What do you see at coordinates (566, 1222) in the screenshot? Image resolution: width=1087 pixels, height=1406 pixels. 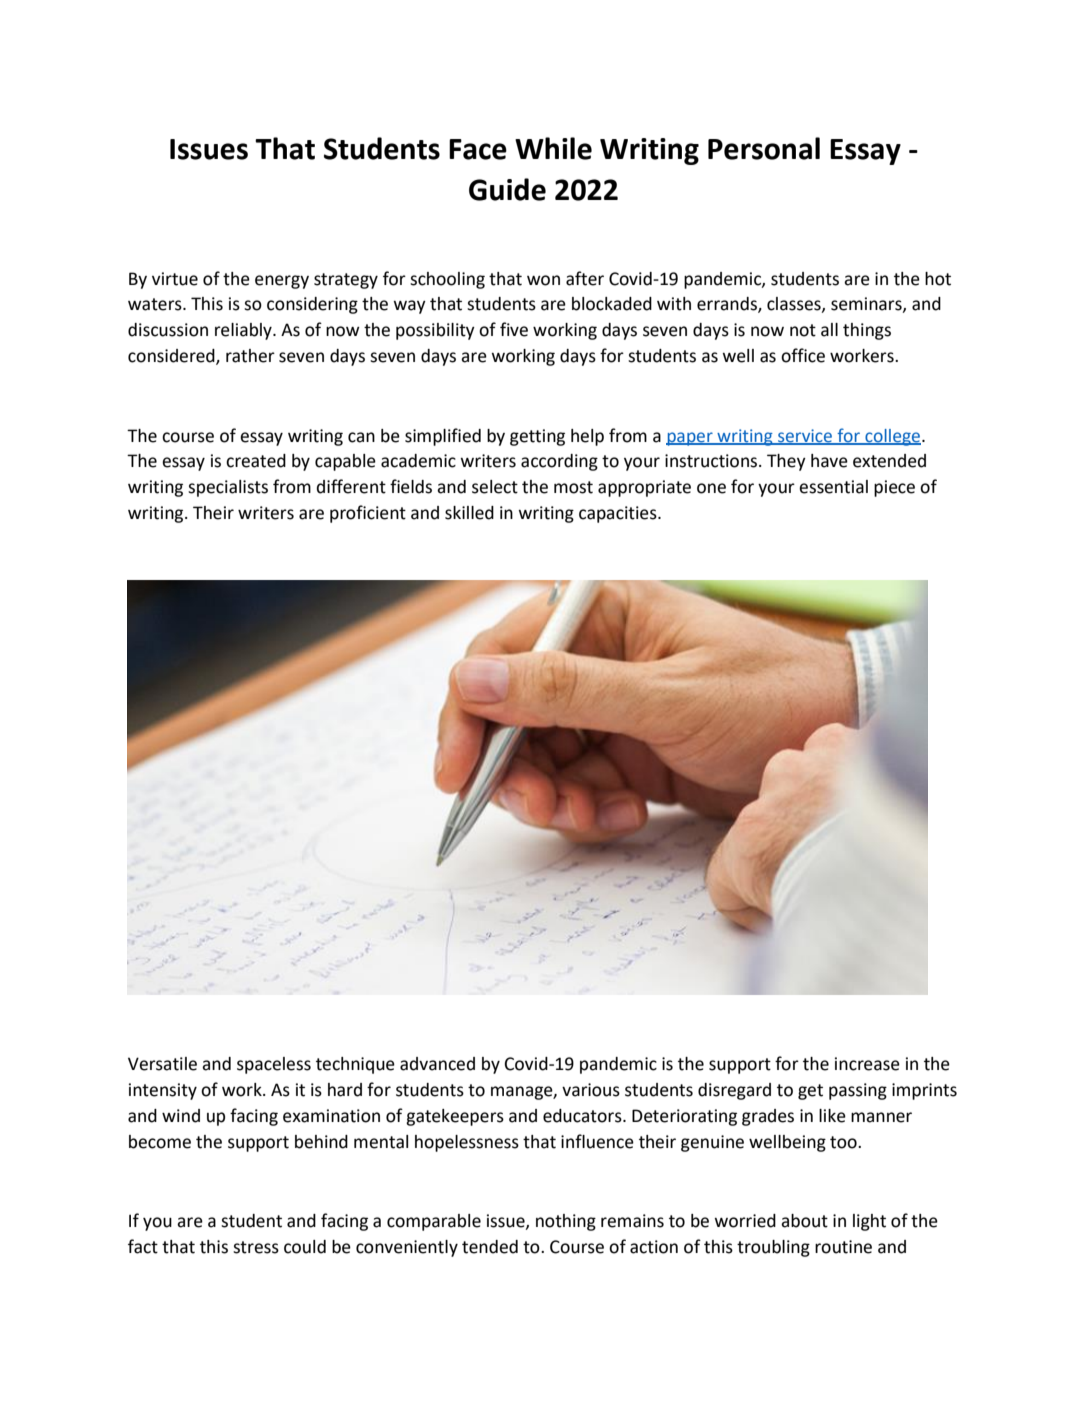 I see `nothing` at bounding box center [566, 1222].
